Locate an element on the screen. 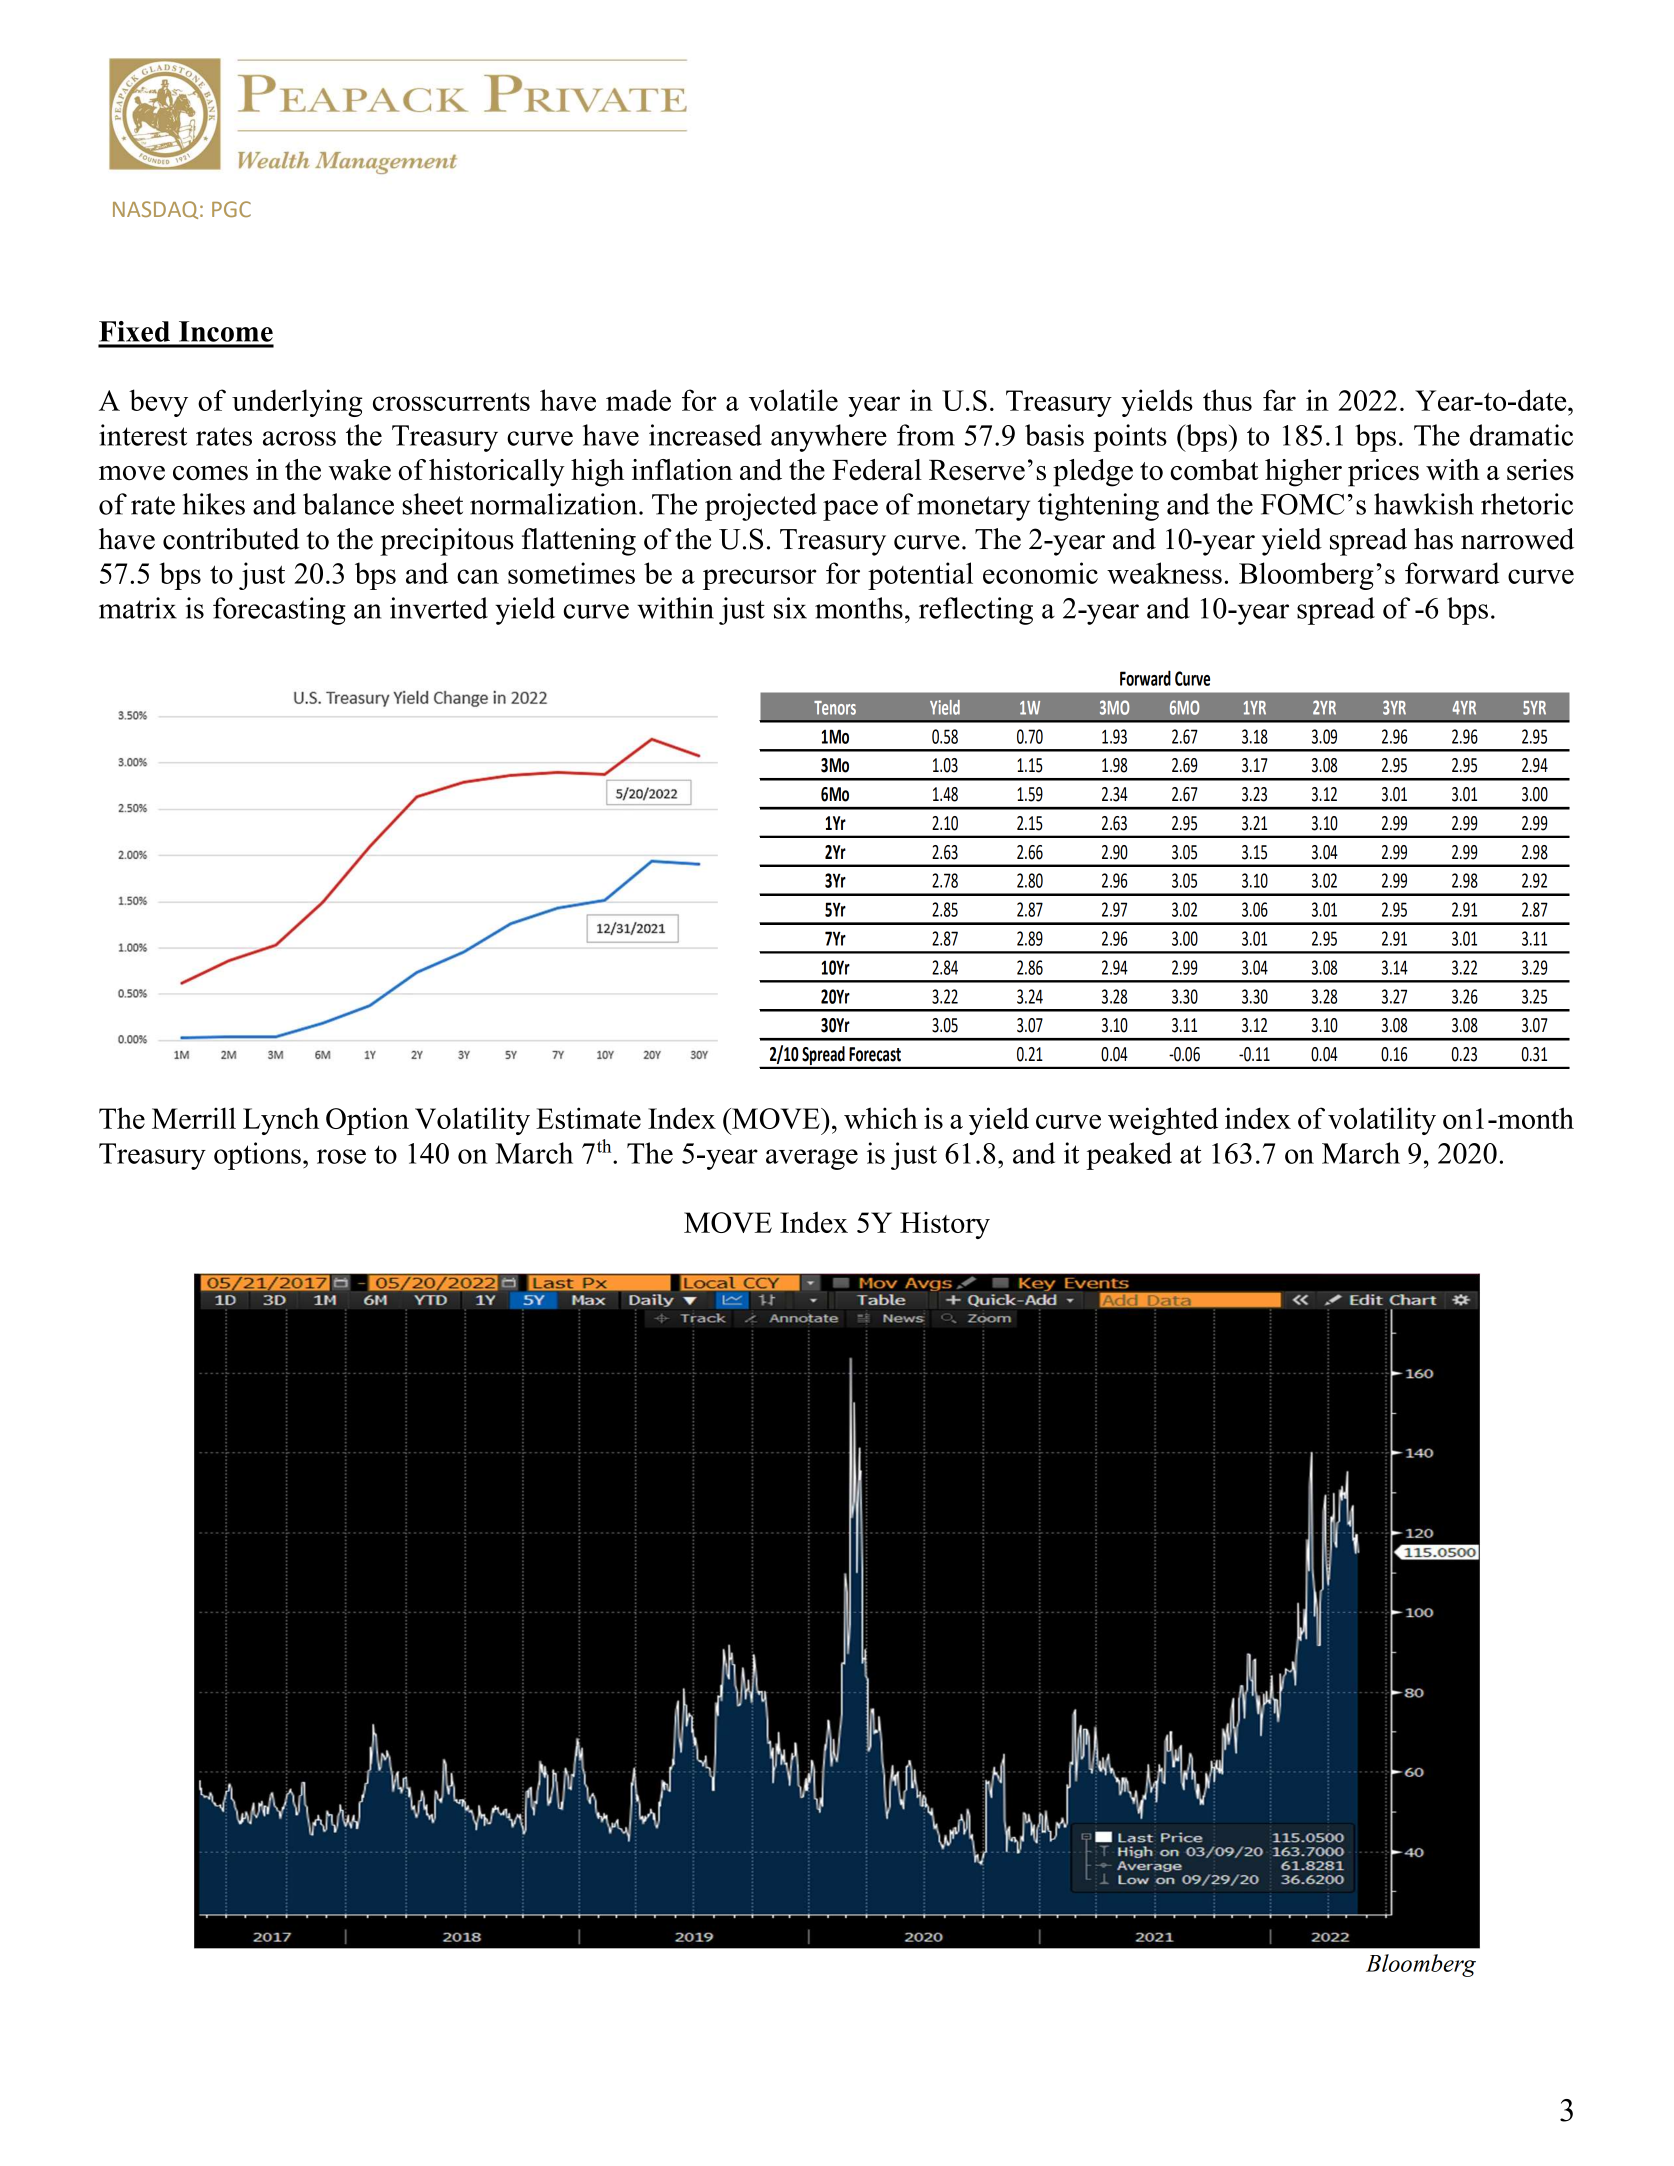 This screenshot has height=2166, width=1674. wake is located at coordinates (359, 470).
